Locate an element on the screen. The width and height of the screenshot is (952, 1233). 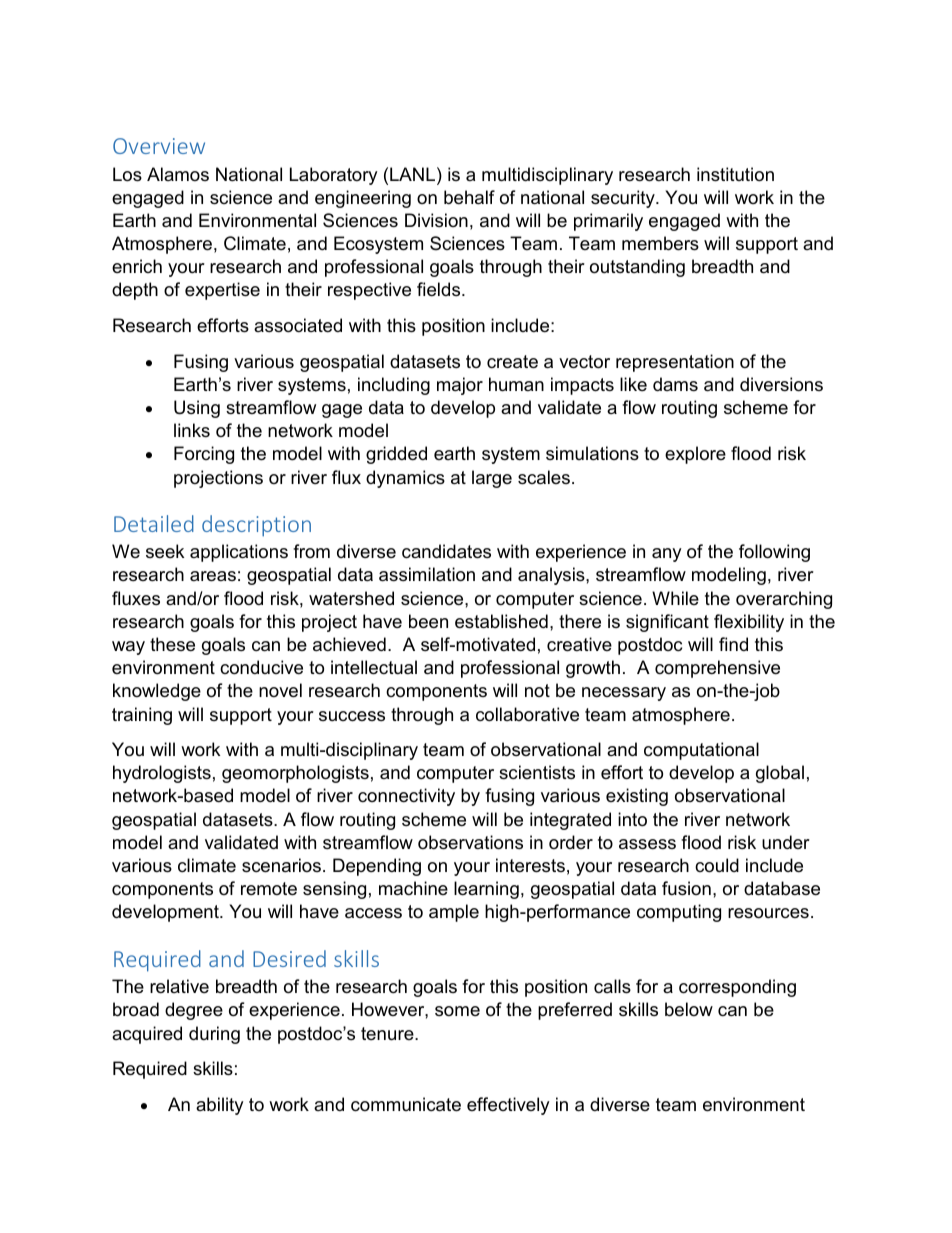
candidates is located at coordinates (446, 551).
